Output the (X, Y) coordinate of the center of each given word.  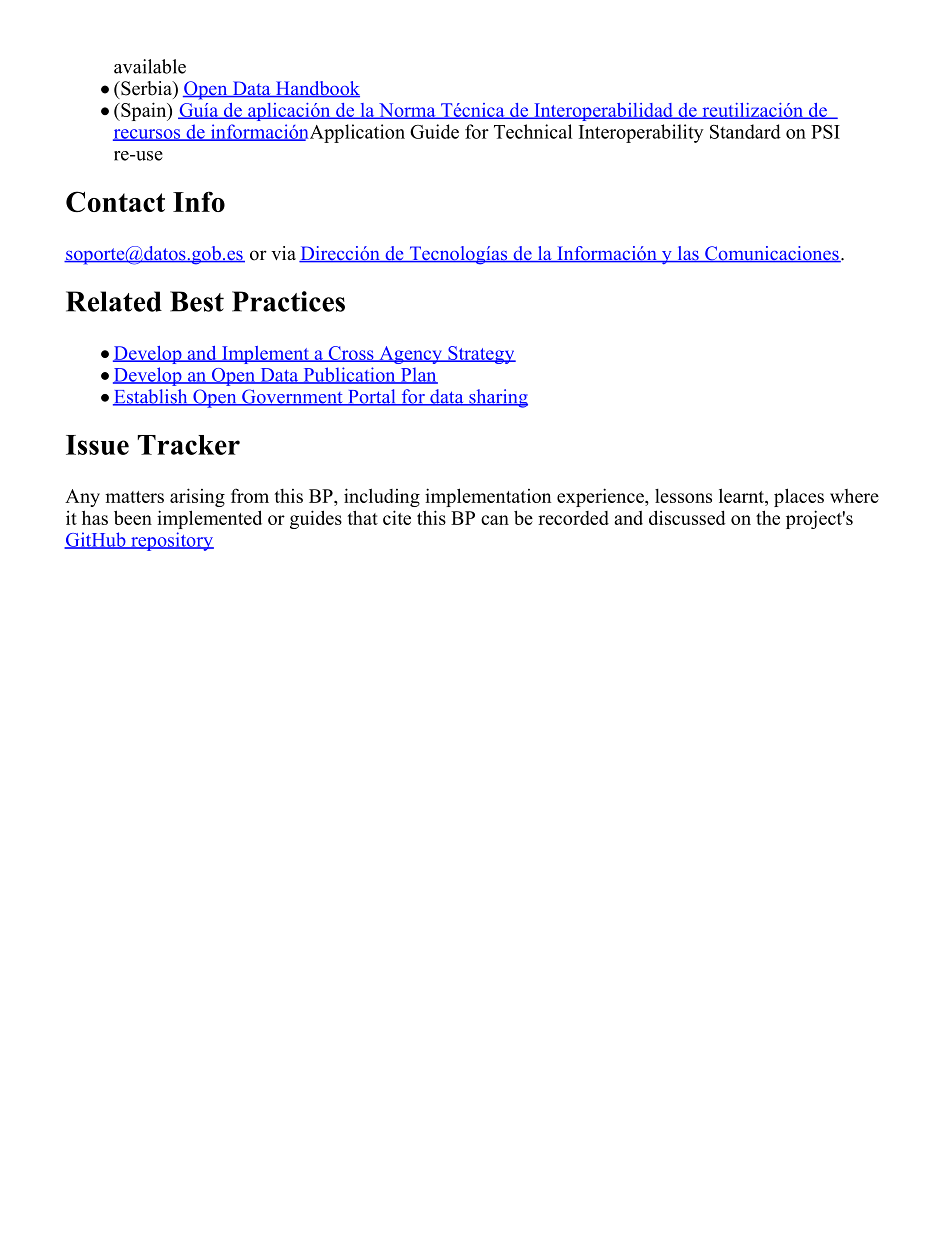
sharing (497, 398)
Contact (115, 201)
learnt (742, 497)
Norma (407, 111)
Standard (745, 131)
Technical (533, 131)
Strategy (481, 355)
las (688, 254)
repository (171, 541)
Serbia (146, 88)
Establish (151, 397)
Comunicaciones (772, 254)
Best (197, 301)
